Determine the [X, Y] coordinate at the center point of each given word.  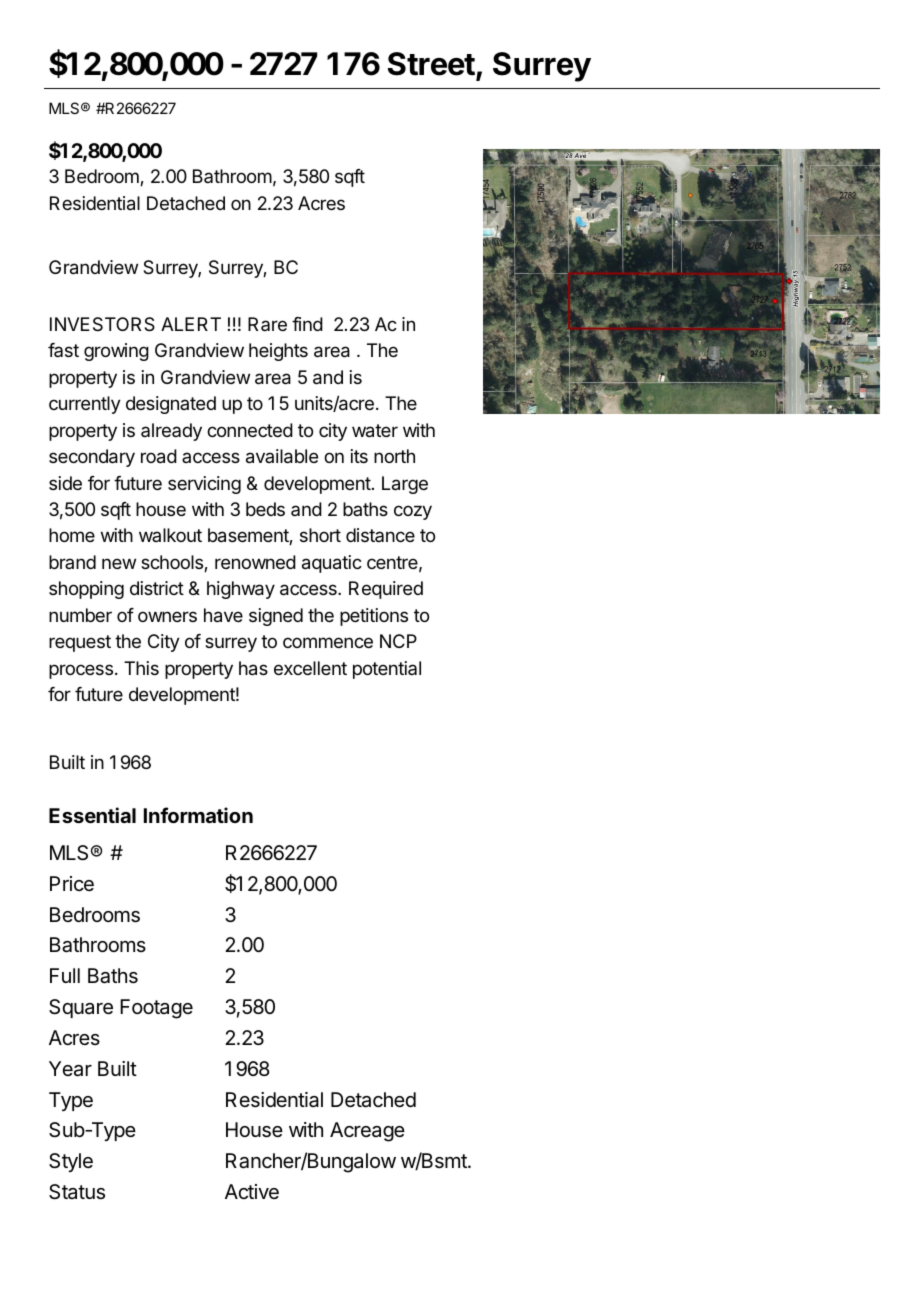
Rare [267, 324]
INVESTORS [102, 324]
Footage [156, 1009]
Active [252, 1191]
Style [71, 1162]
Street [431, 64]
